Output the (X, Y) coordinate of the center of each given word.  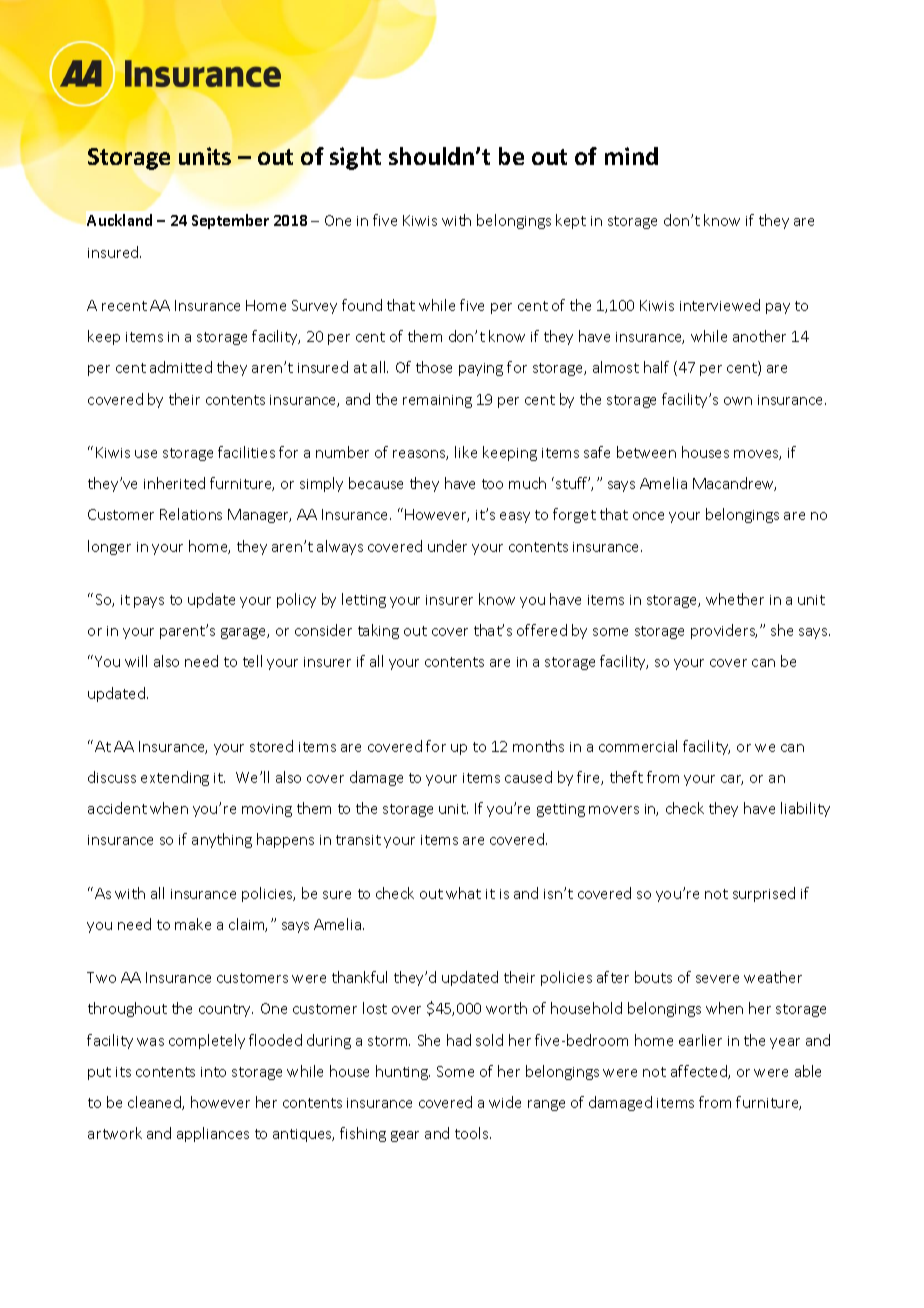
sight (355, 158)
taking (378, 631)
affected (700, 1072)
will (136, 661)
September (230, 221)
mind (631, 156)
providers (724, 631)
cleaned (155, 1103)
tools (473, 1133)
